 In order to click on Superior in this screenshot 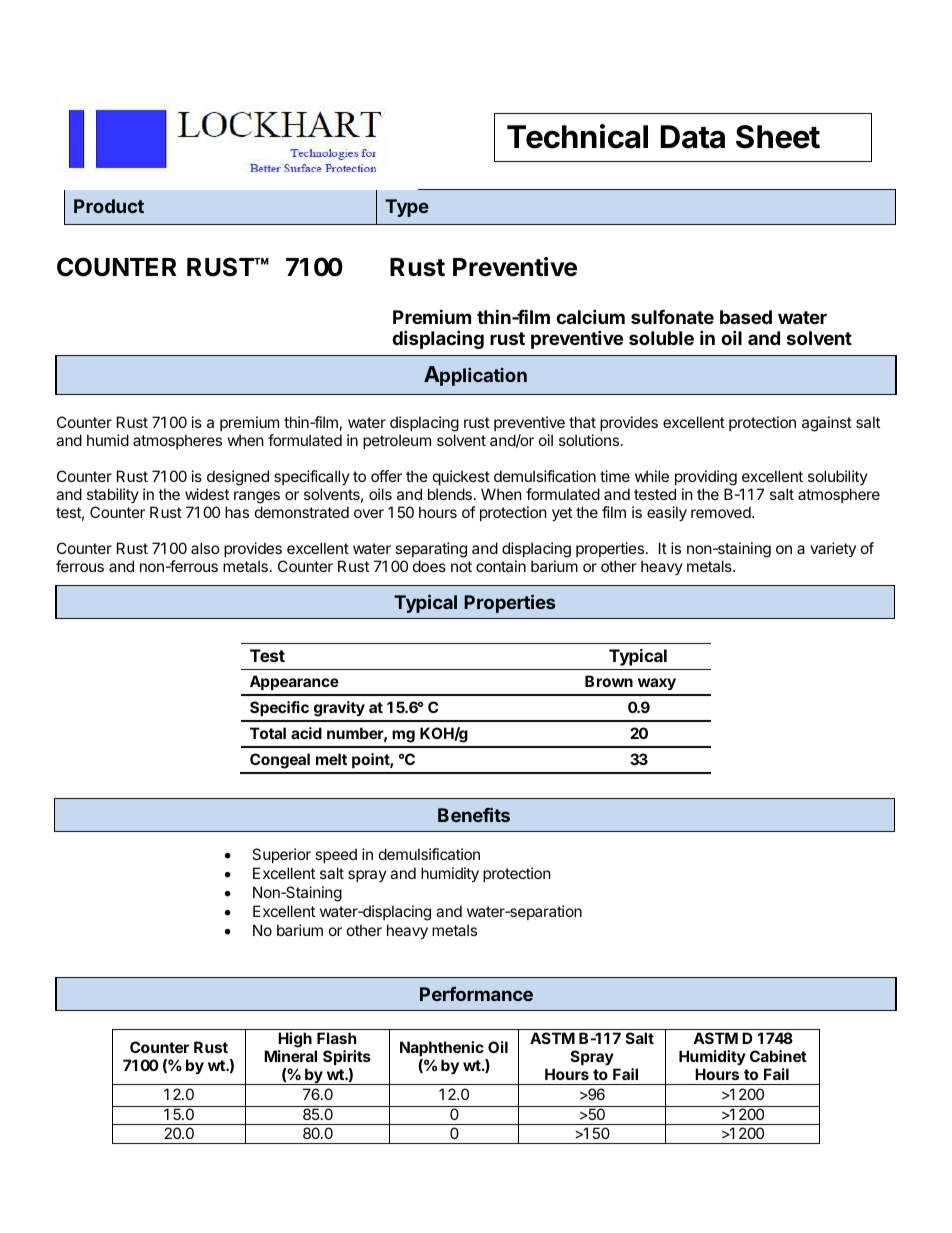, I will do `click(281, 855)`.
